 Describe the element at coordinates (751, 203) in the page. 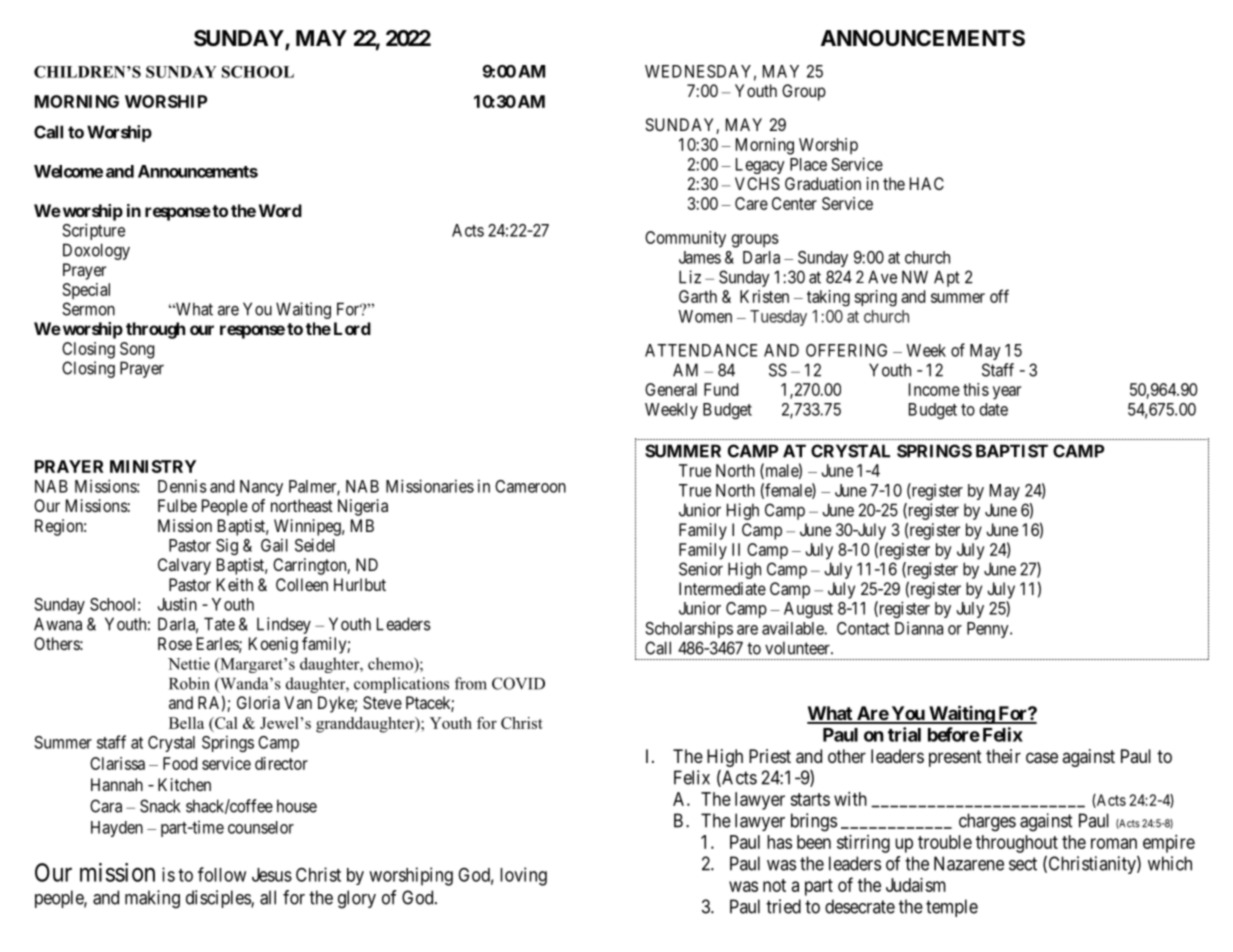

I see `Care` at that location.
